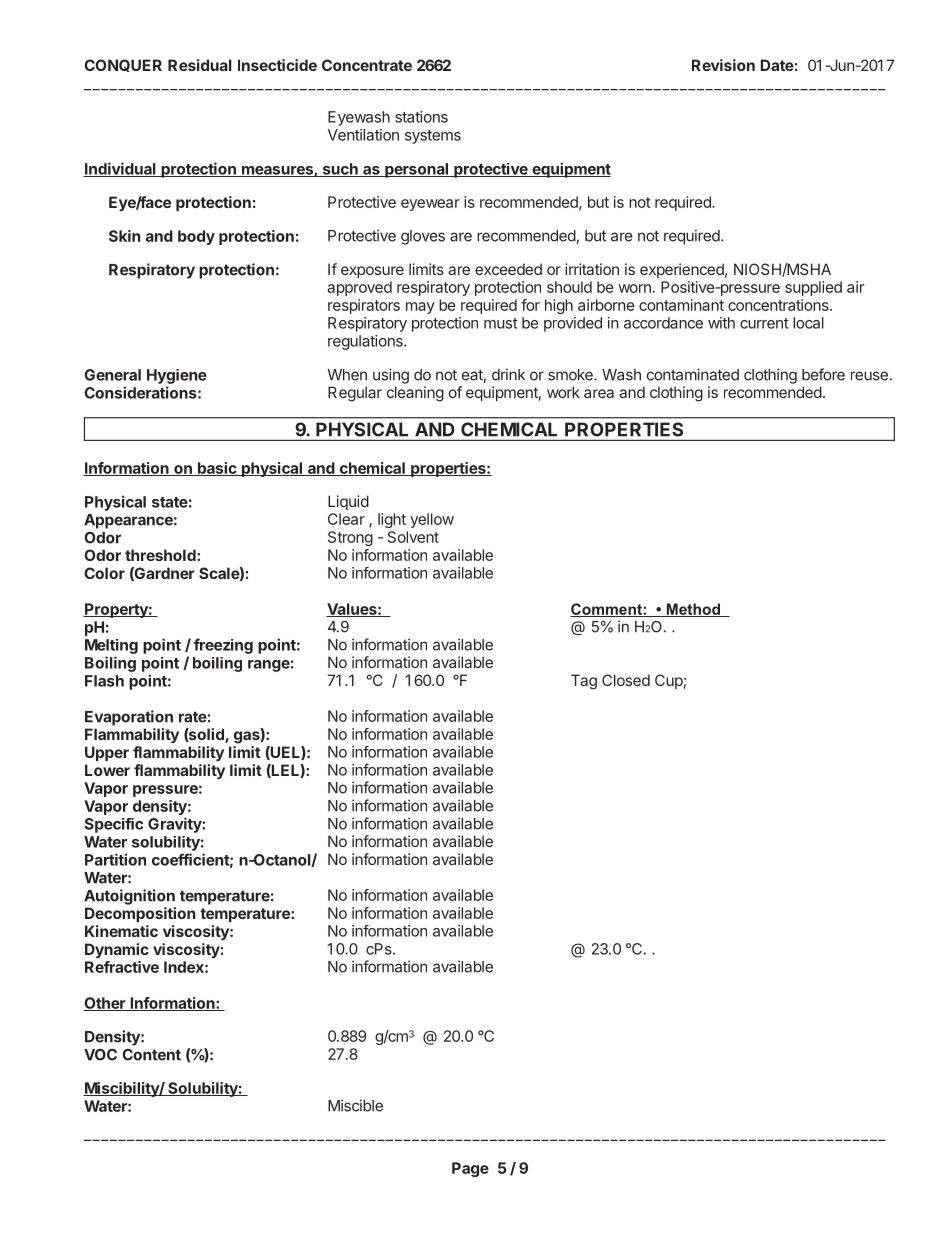  Describe the element at coordinates (151, 1055) in the document. I see `Content` at that location.
